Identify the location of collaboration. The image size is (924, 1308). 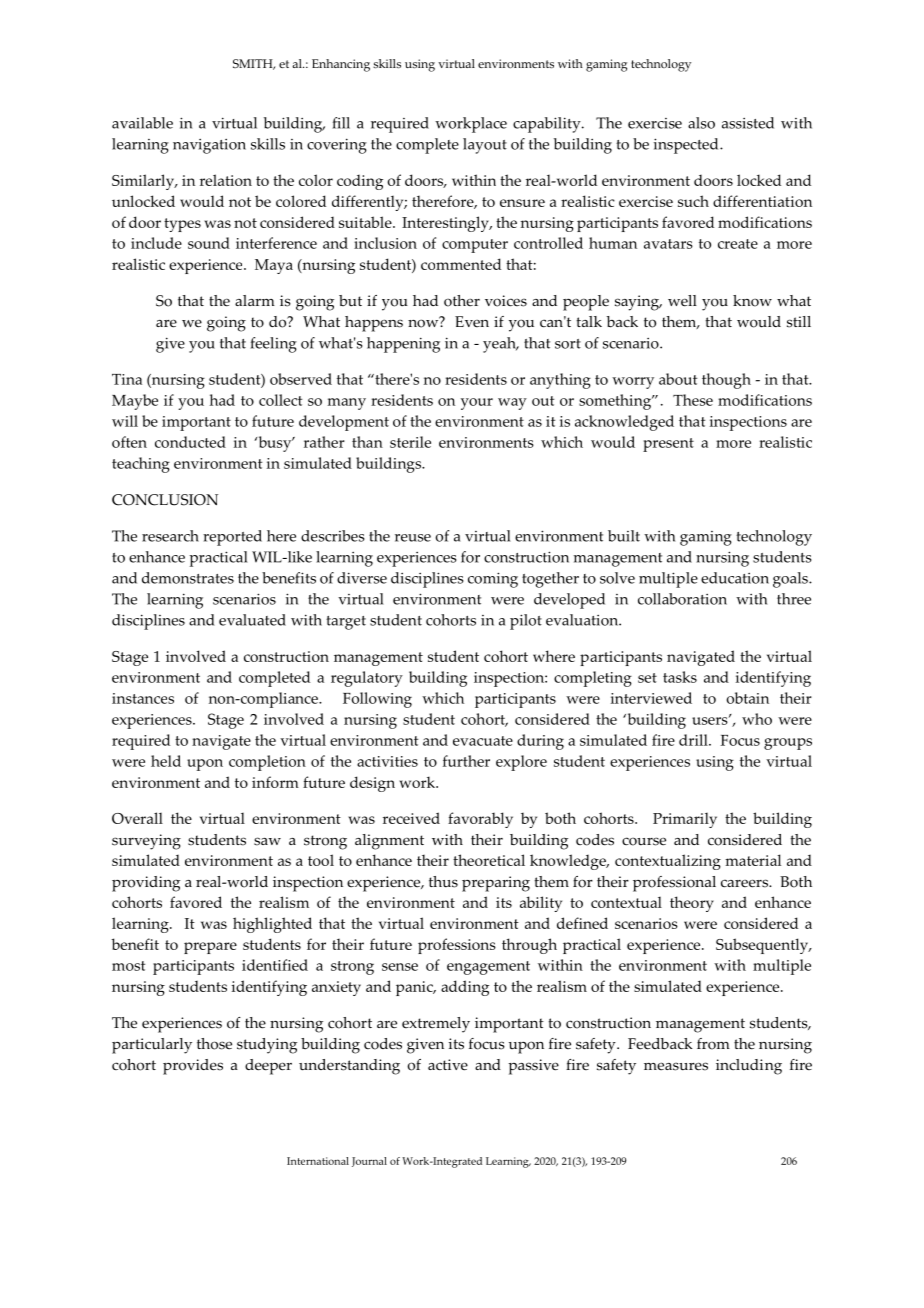
(682, 599).
